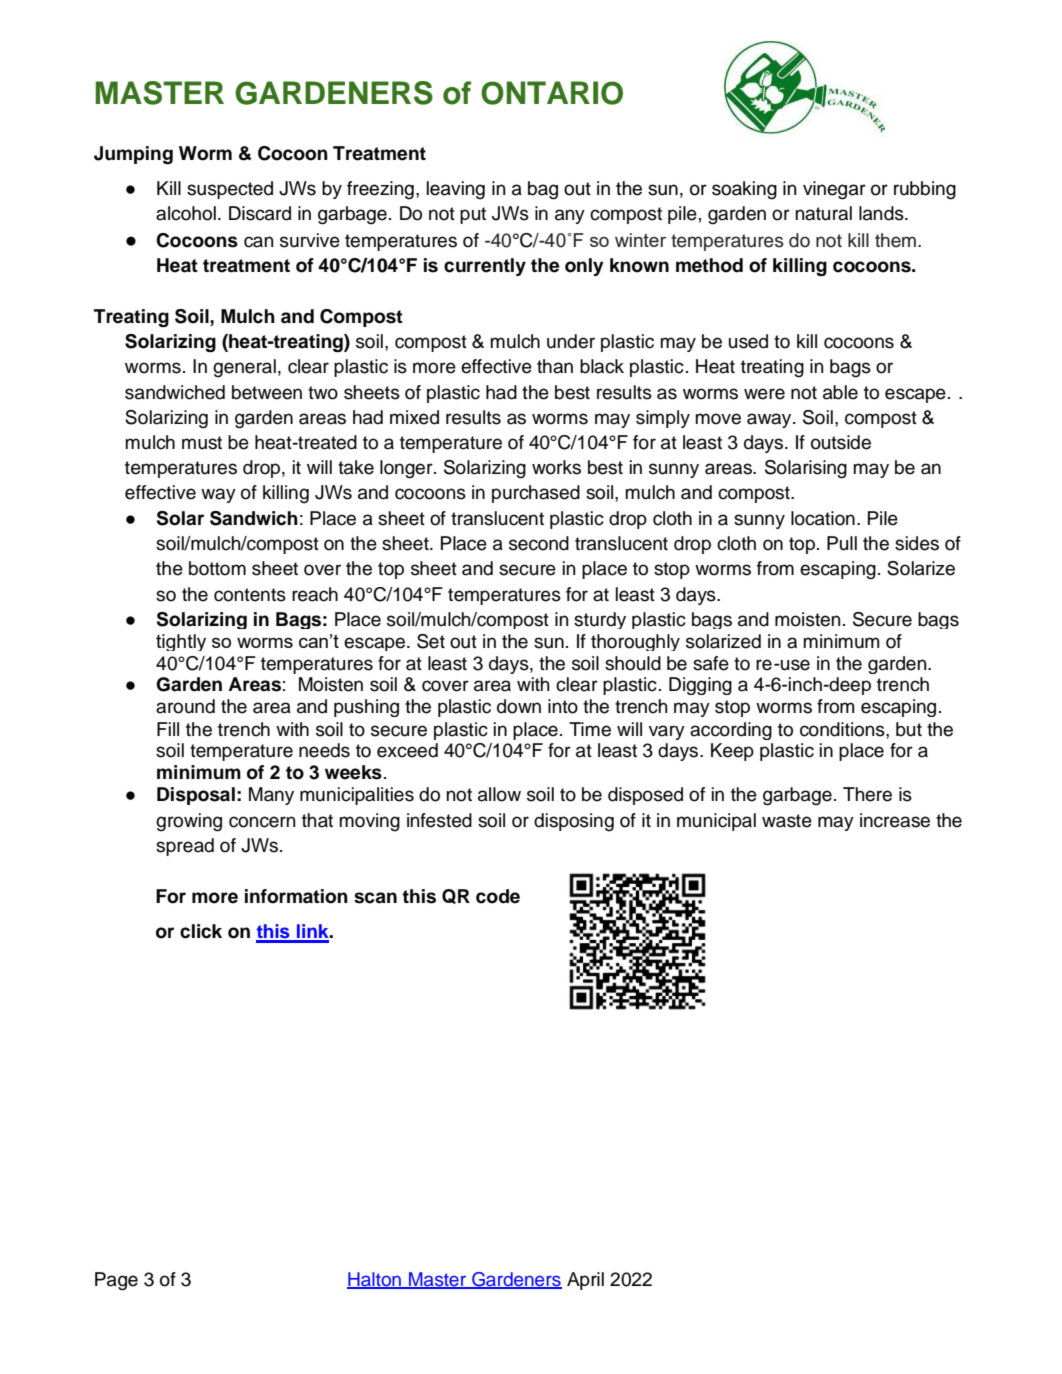 This image has height=1374, width=1062. Describe the element at coordinates (840, 392) in the image. I see `able` at that location.
